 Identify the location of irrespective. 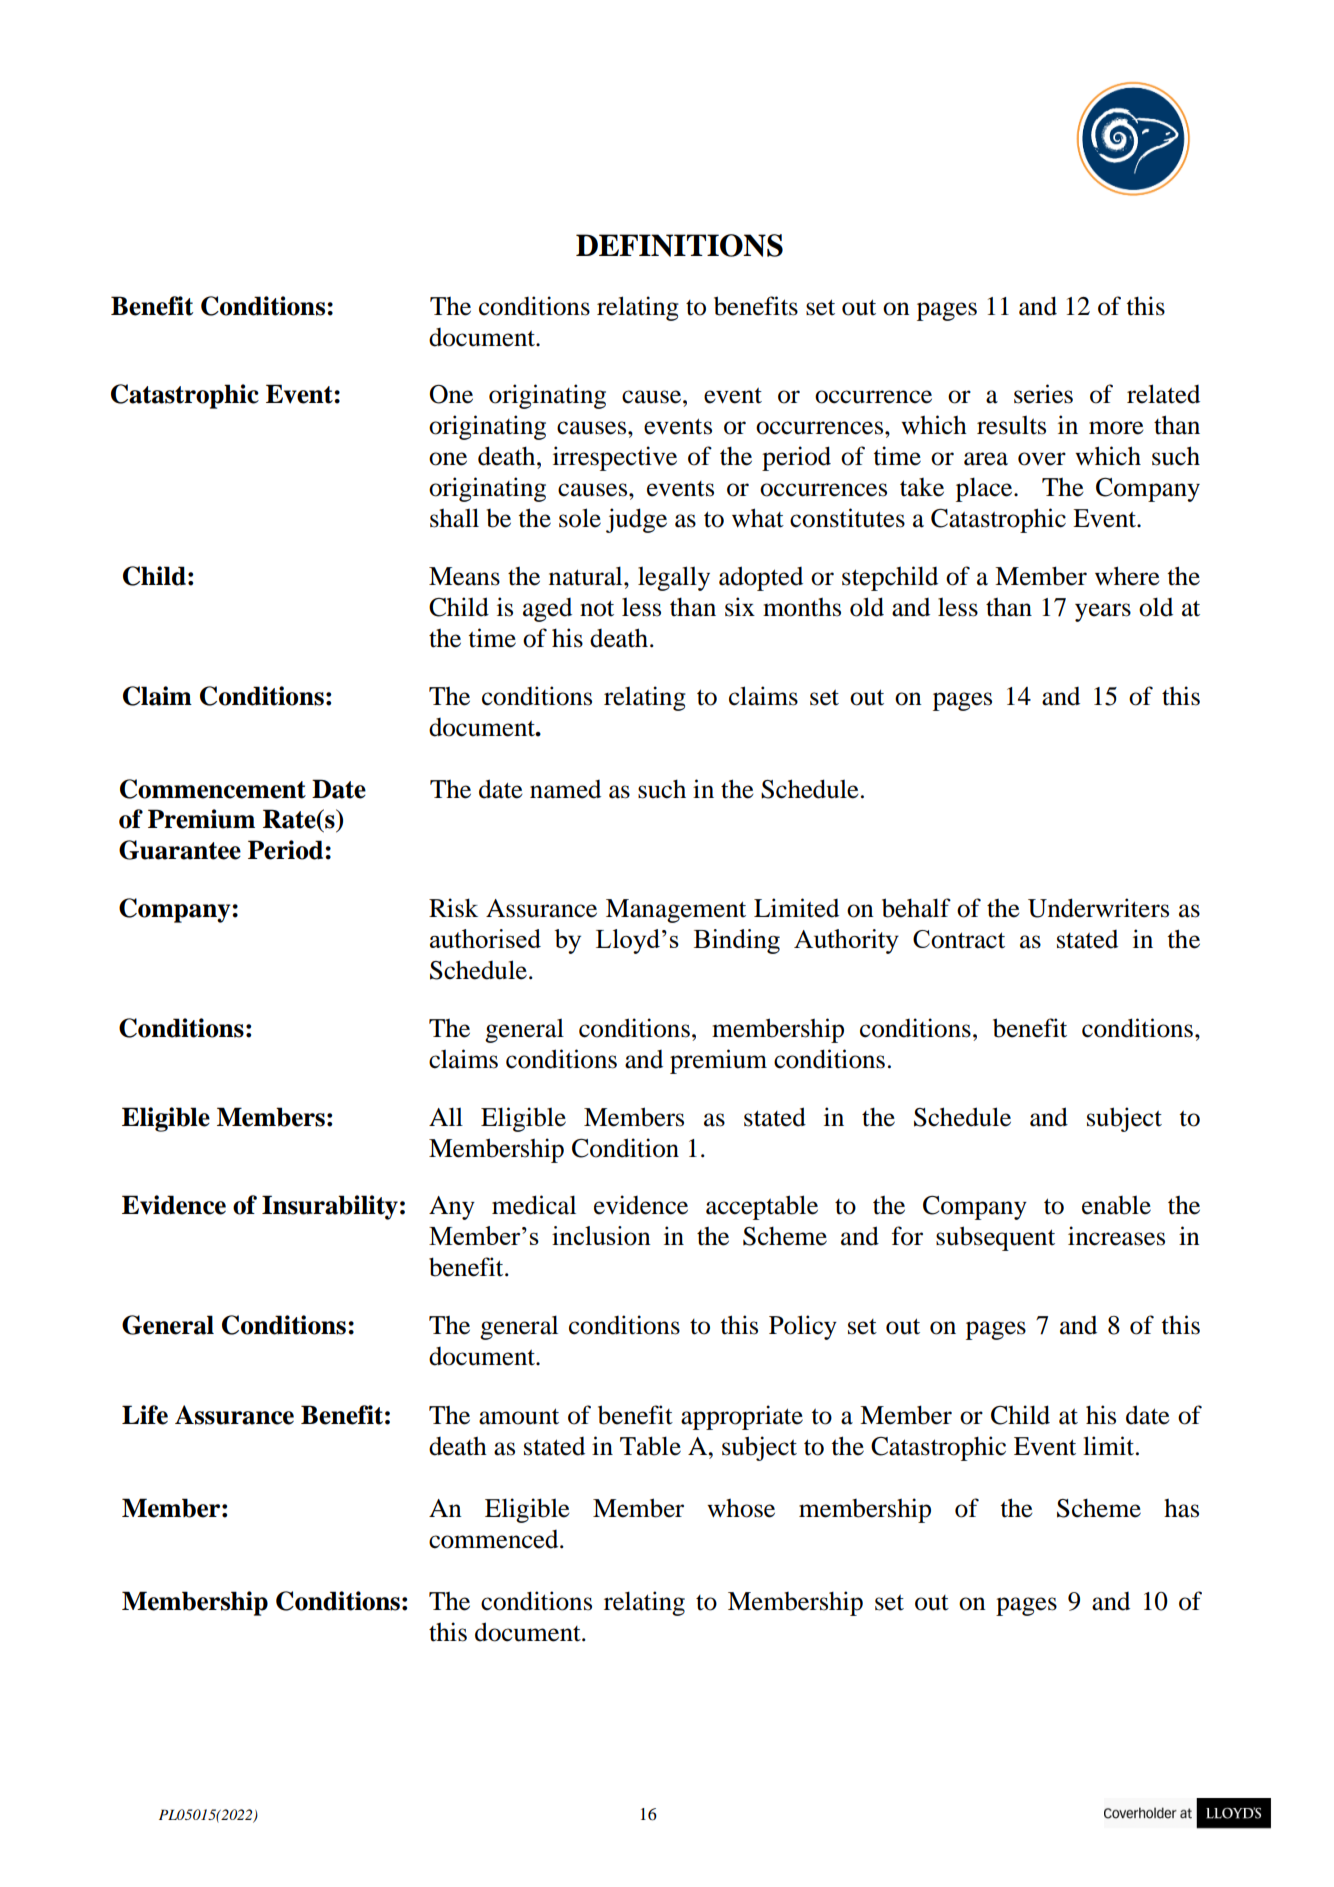
(615, 458).
